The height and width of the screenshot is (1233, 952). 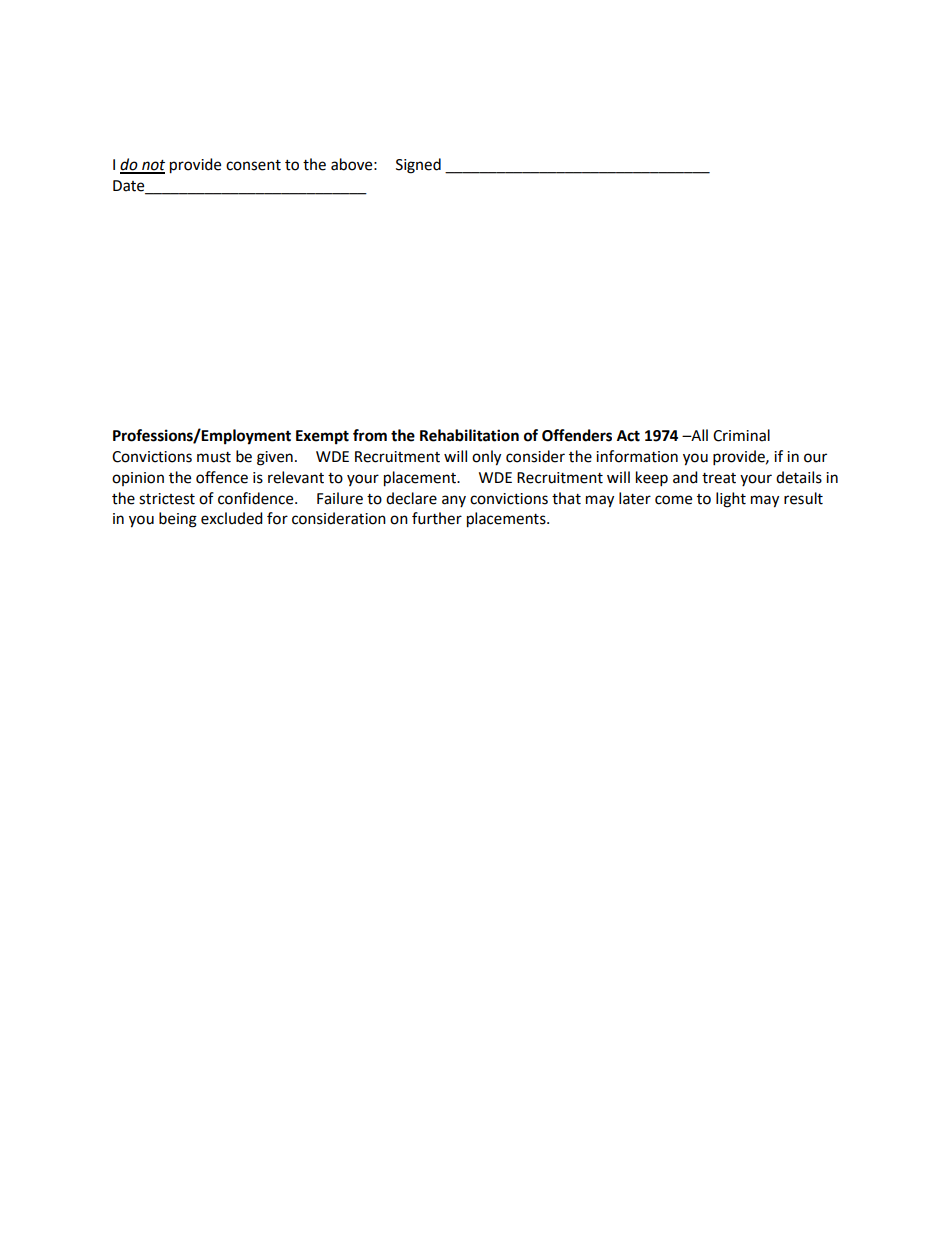 I want to click on Rehabilitation, so click(x=469, y=435).
